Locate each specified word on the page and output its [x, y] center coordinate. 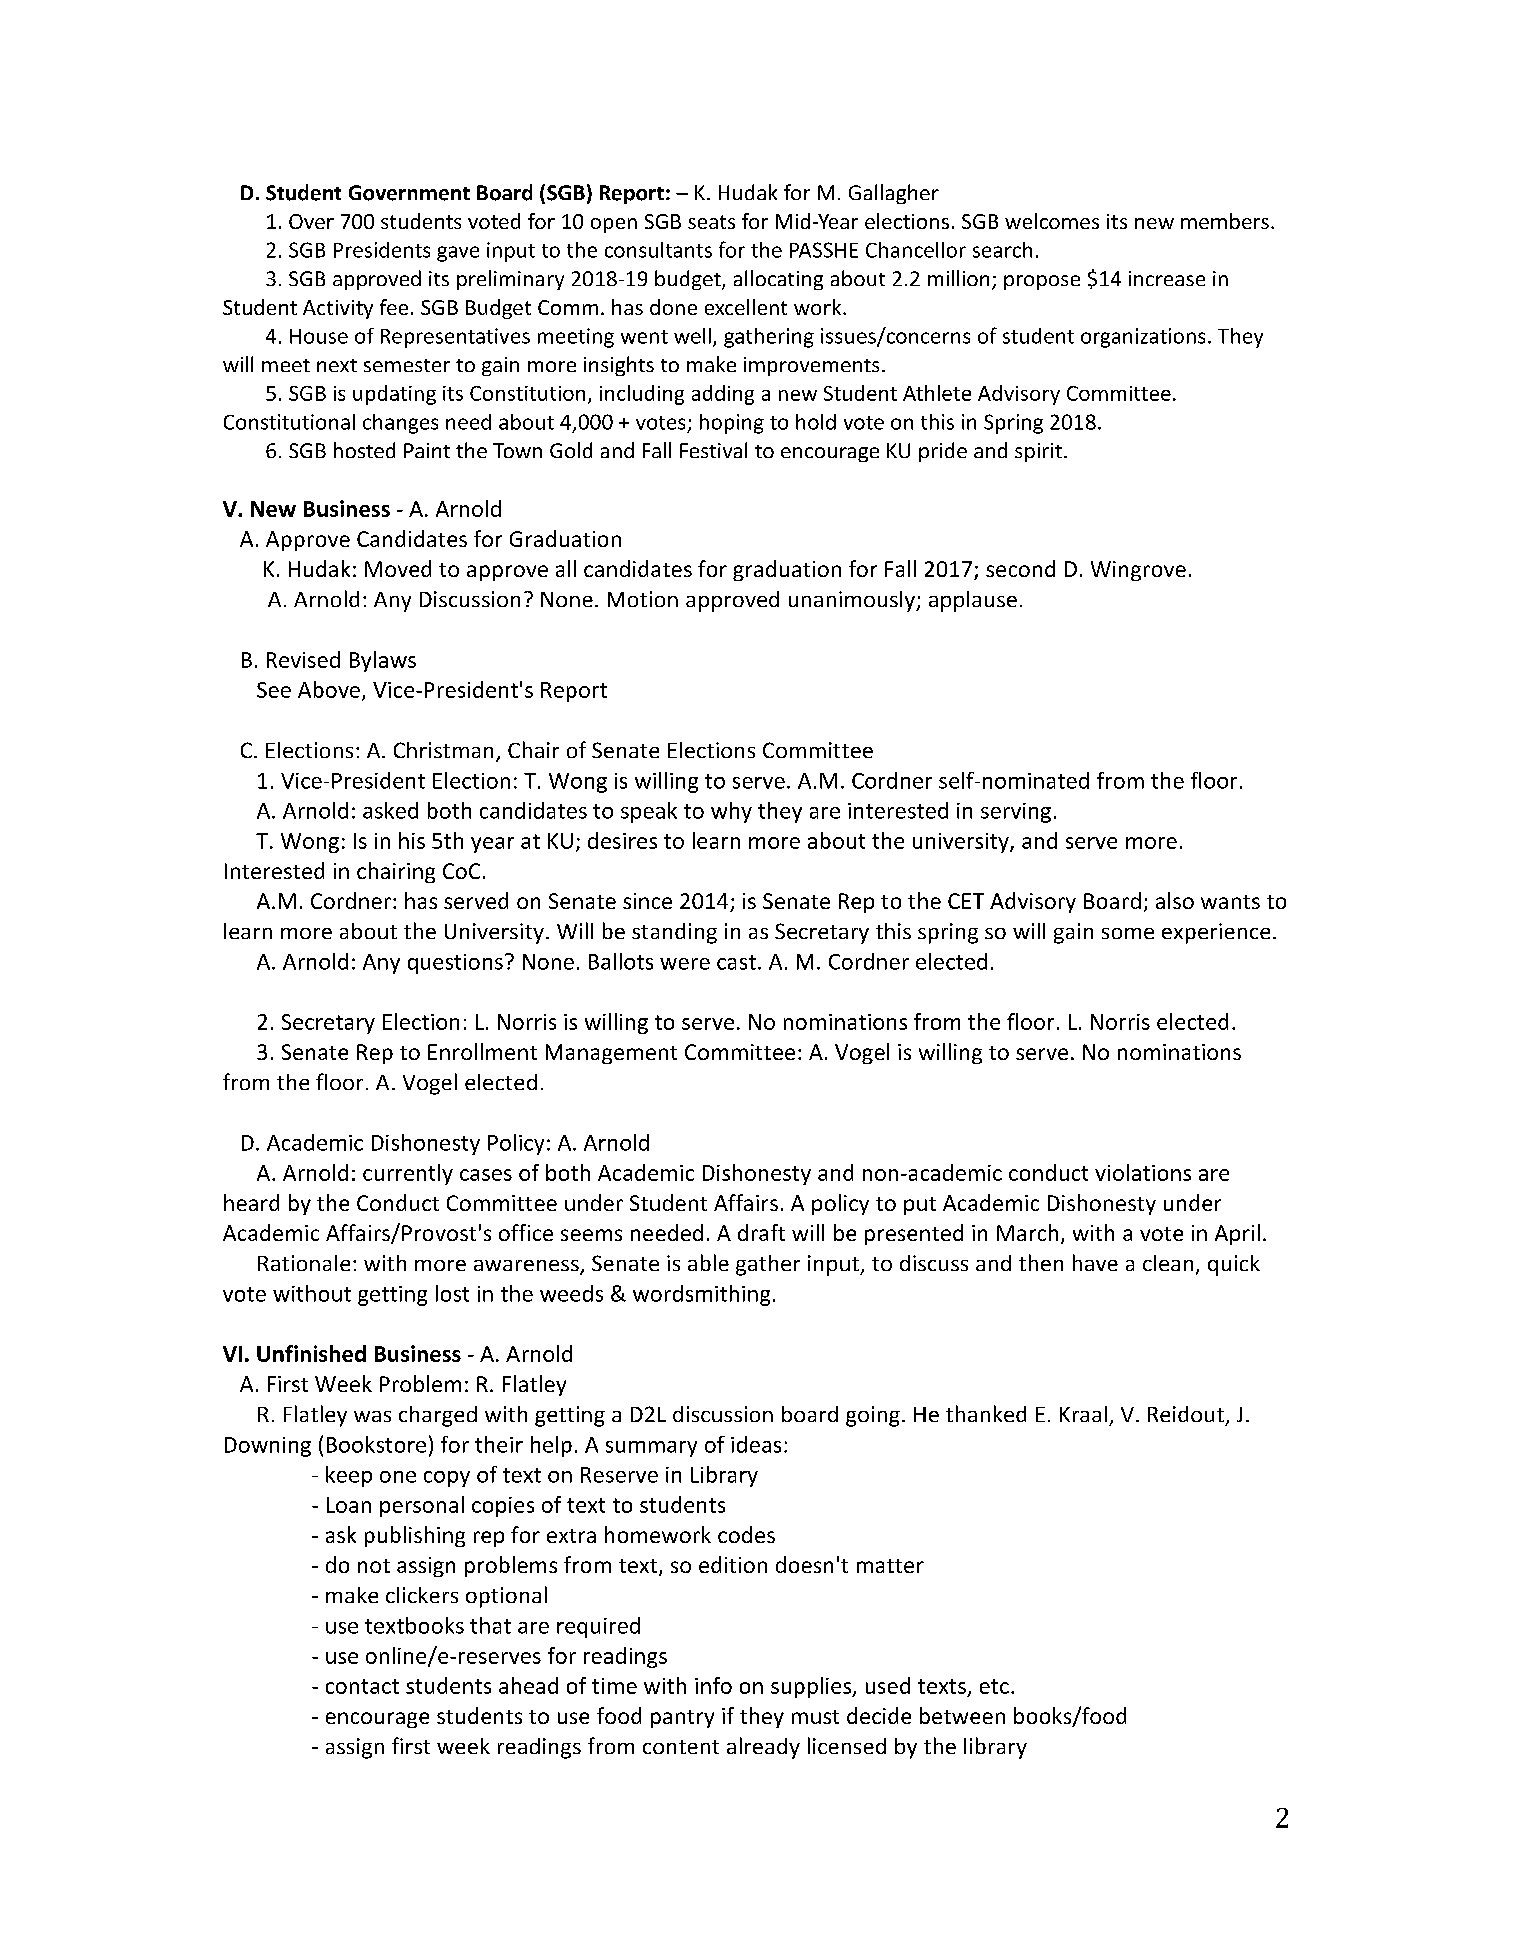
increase [1167, 278]
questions [455, 964]
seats [711, 222]
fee [394, 307]
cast [736, 962]
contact [362, 1686]
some [1128, 933]
